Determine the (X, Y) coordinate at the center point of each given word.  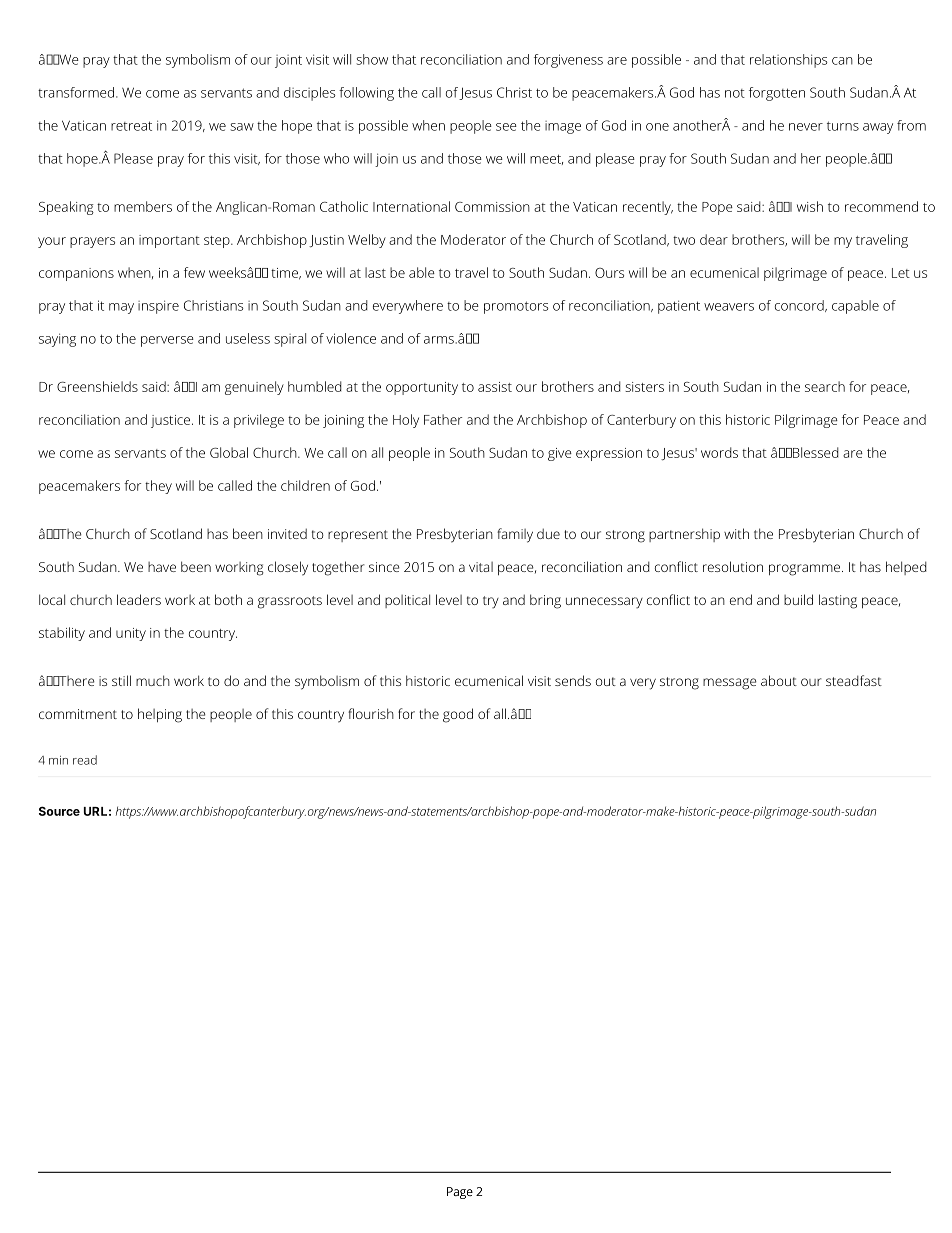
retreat (131, 126)
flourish (371, 713)
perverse (167, 341)
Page (460, 1193)
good (458, 715)
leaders (139, 599)
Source (59, 811)
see (506, 127)
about (779, 680)
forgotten (777, 94)
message (730, 684)
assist (495, 387)
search (825, 386)
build (798, 599)
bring (545, 601)
